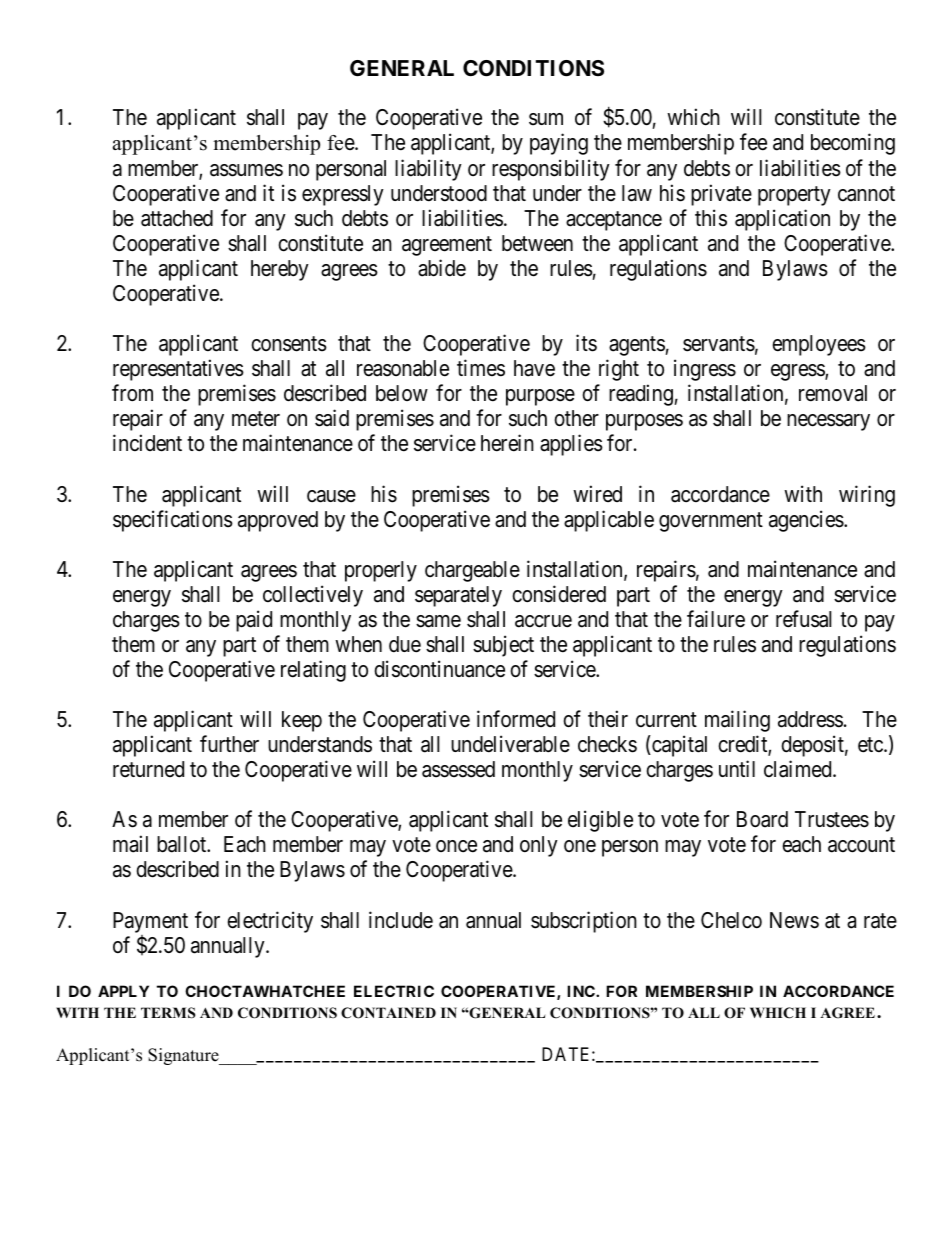  What do you see at coordinates (794, 196) in the screenshot?
I see `property` at bounding box center [794, 196].
